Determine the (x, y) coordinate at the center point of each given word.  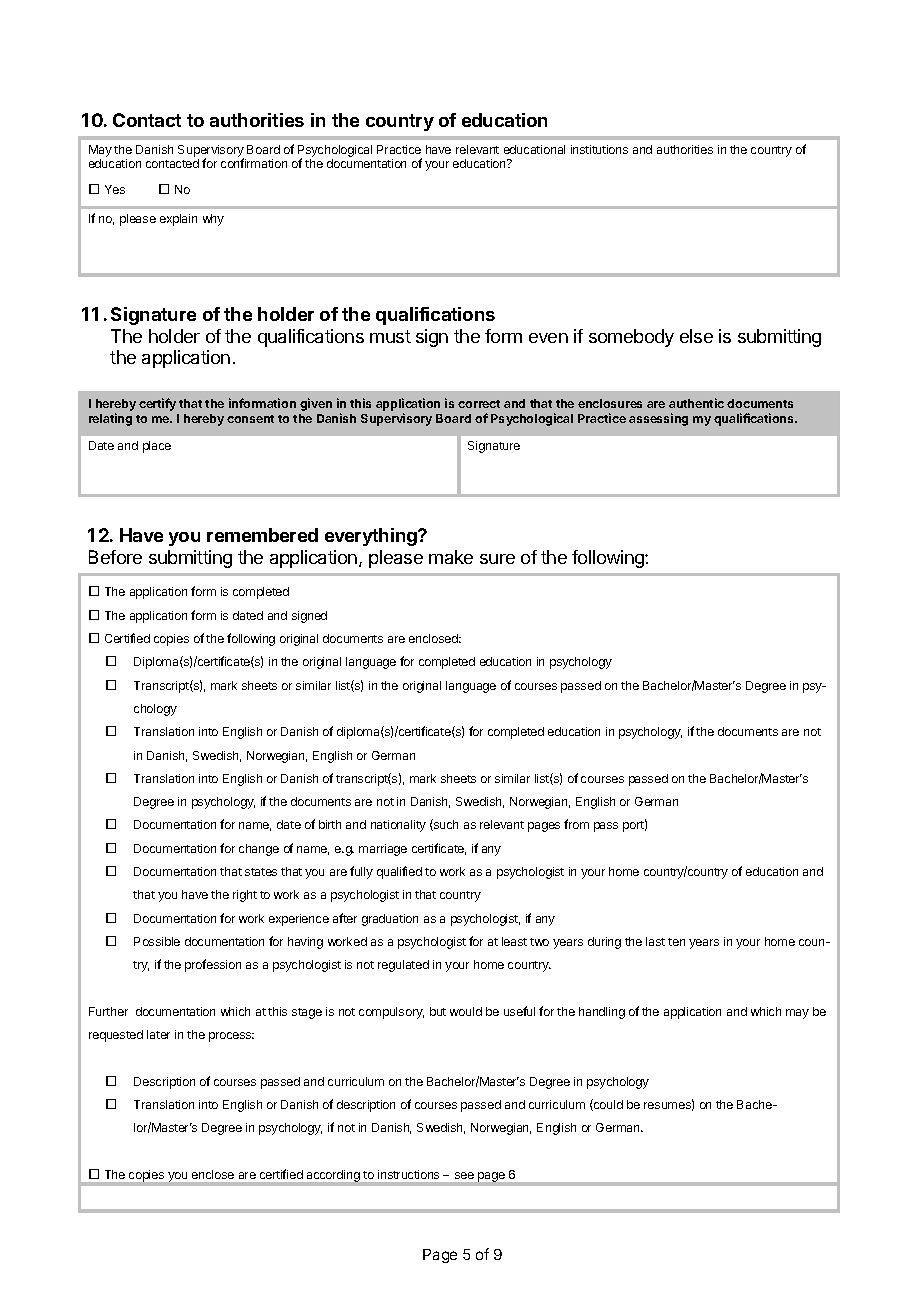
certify (157, 404)
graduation (390, 920)
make (451, 557)
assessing (658, 419)
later (158, 1034)
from (576, 824)
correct (479, 404)
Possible (157, 941)
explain (178, 220)
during (604, 943)
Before (115, 557)
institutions (599, 149)
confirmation (254, 163)
